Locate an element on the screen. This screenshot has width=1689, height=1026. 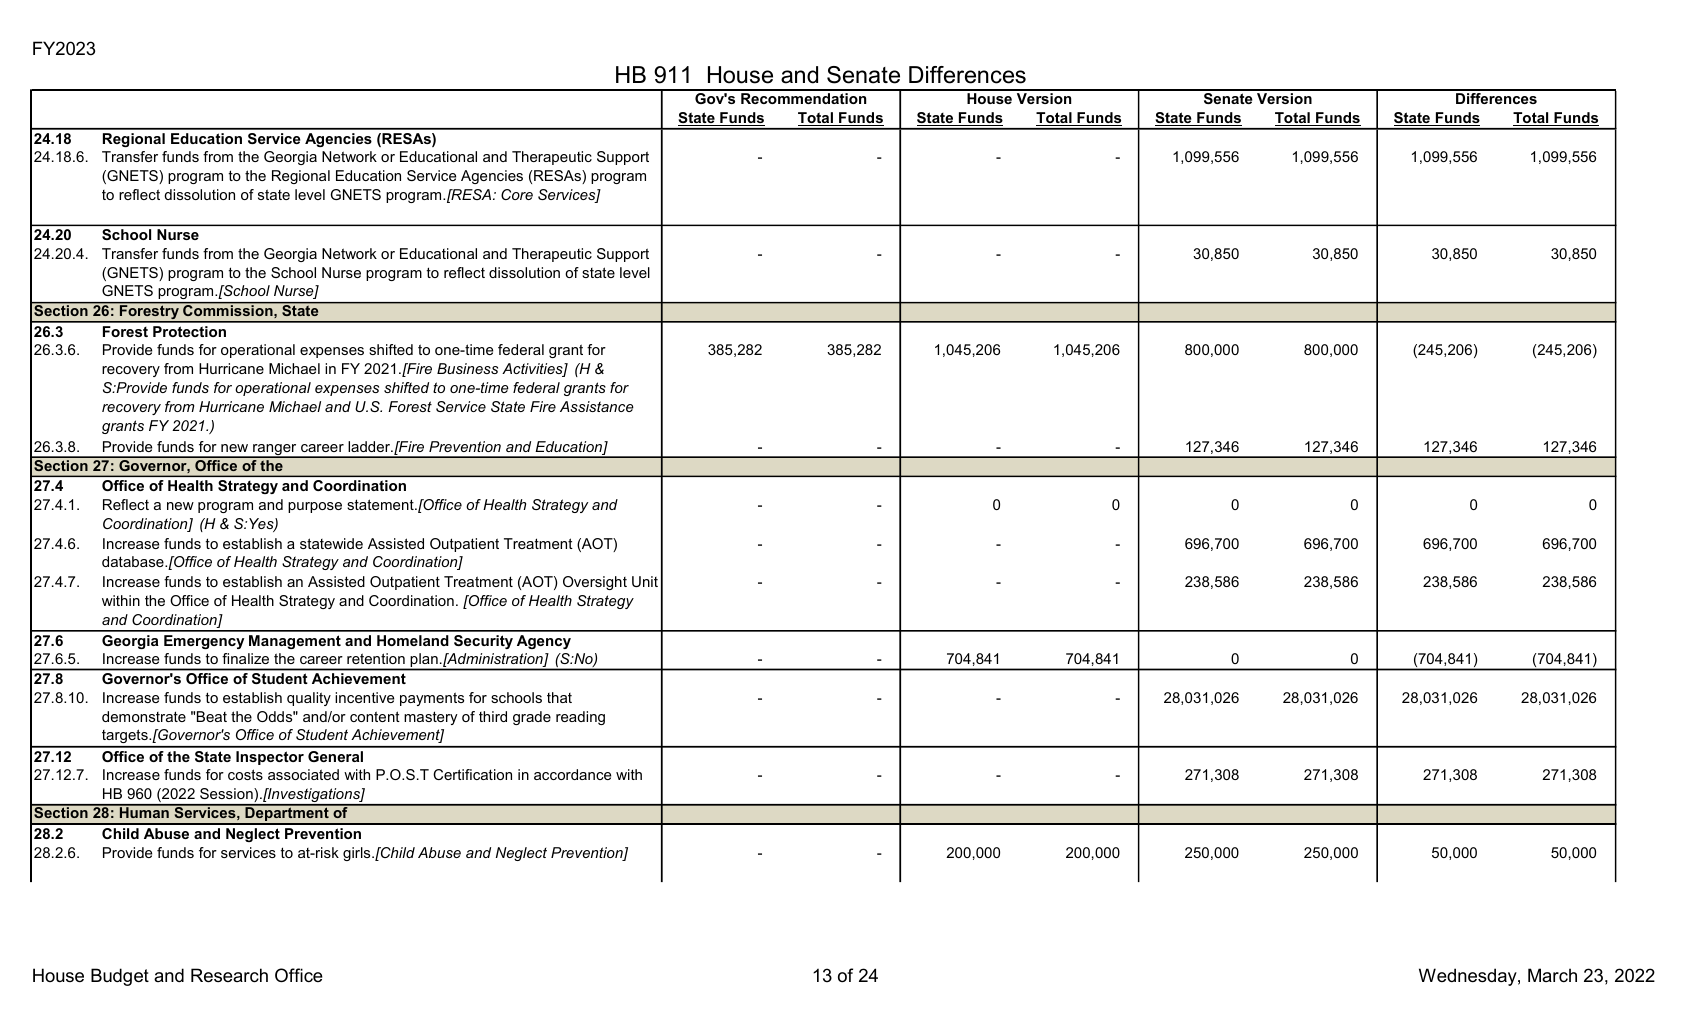
March is located at coordinates (1552, 975).
